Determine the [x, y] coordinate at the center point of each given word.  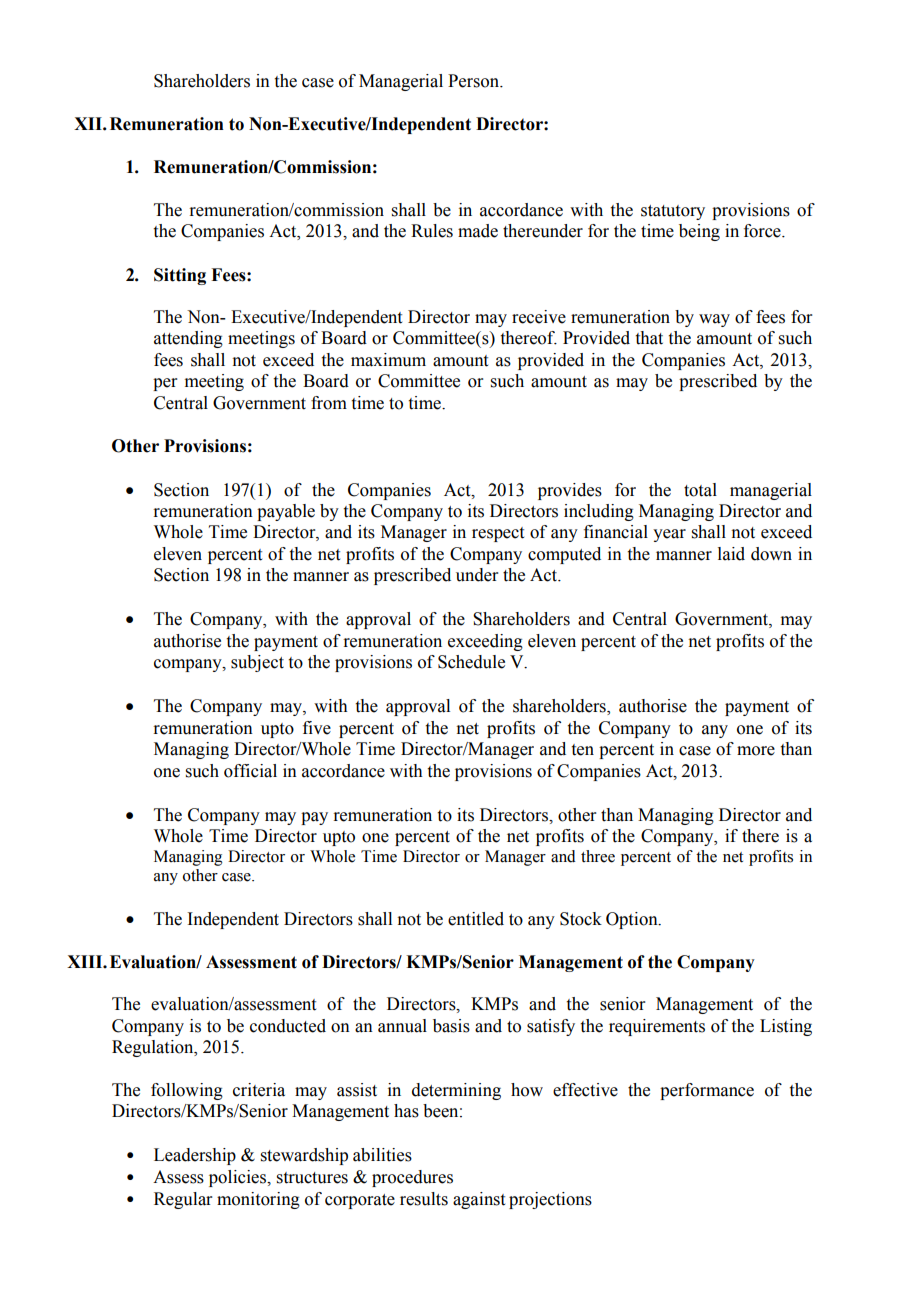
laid [731, 554]
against [479, 1200]
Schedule [471, 662]
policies [239, 1178]
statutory [673, 212]
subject [257, 663]
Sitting [180, 276]
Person [474, 81]
